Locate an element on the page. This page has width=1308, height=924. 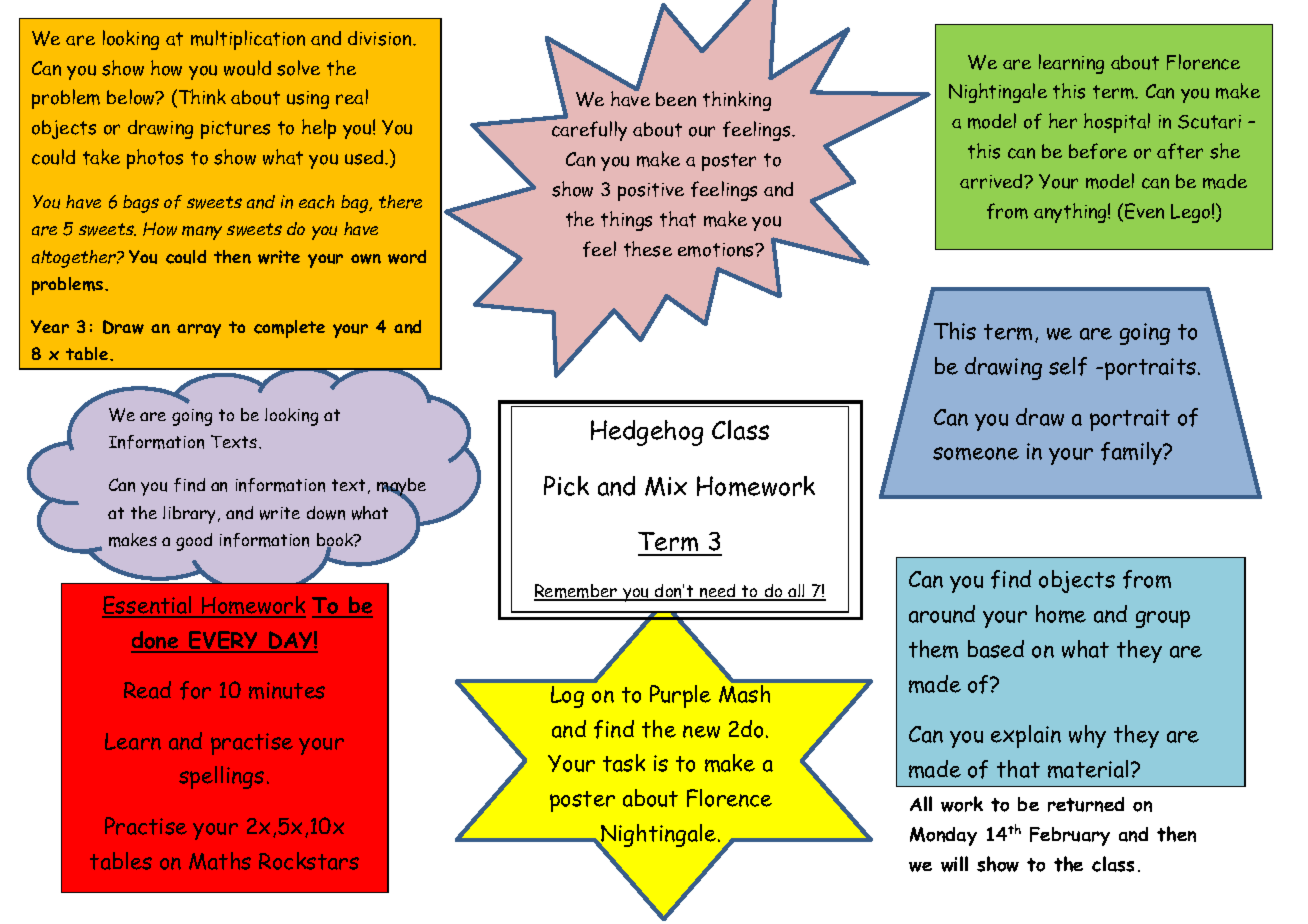
would is located at coordinates (247, 68).
